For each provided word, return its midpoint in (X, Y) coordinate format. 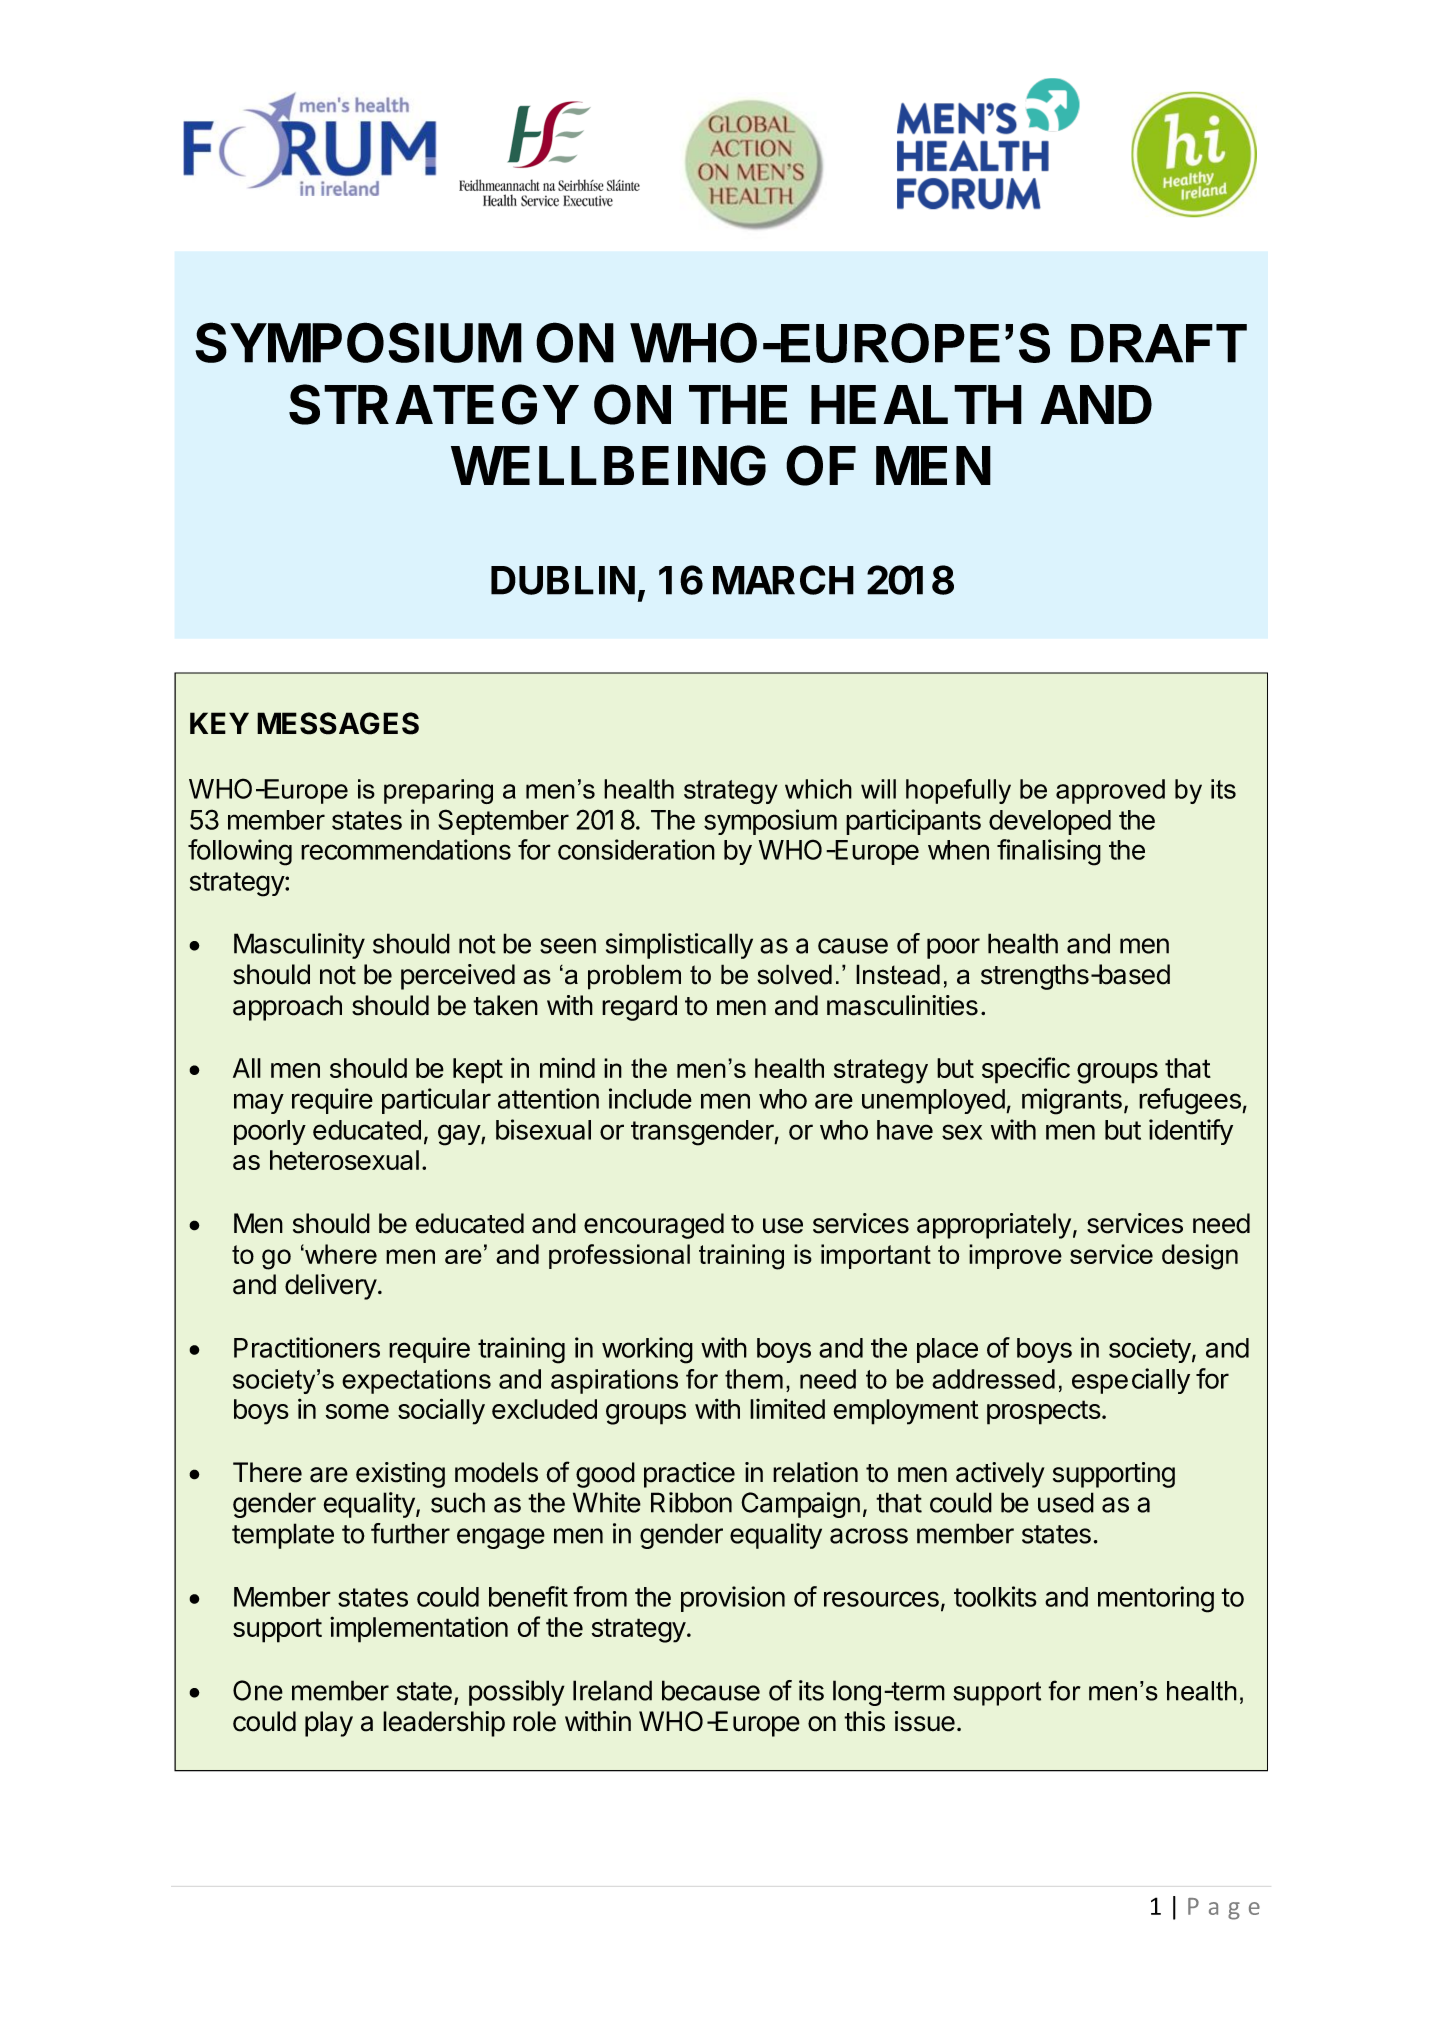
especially (1131, 1381)
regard (639, 1008)
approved (1110, 791)
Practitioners (307, 1347)
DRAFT (1159, 343)
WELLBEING (608, 465)
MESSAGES (338, 723)
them (754, 1379)
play (329, 1724)
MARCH (783, 580)
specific (1026, 1070)
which (818, 789)
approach (287, 1008)
